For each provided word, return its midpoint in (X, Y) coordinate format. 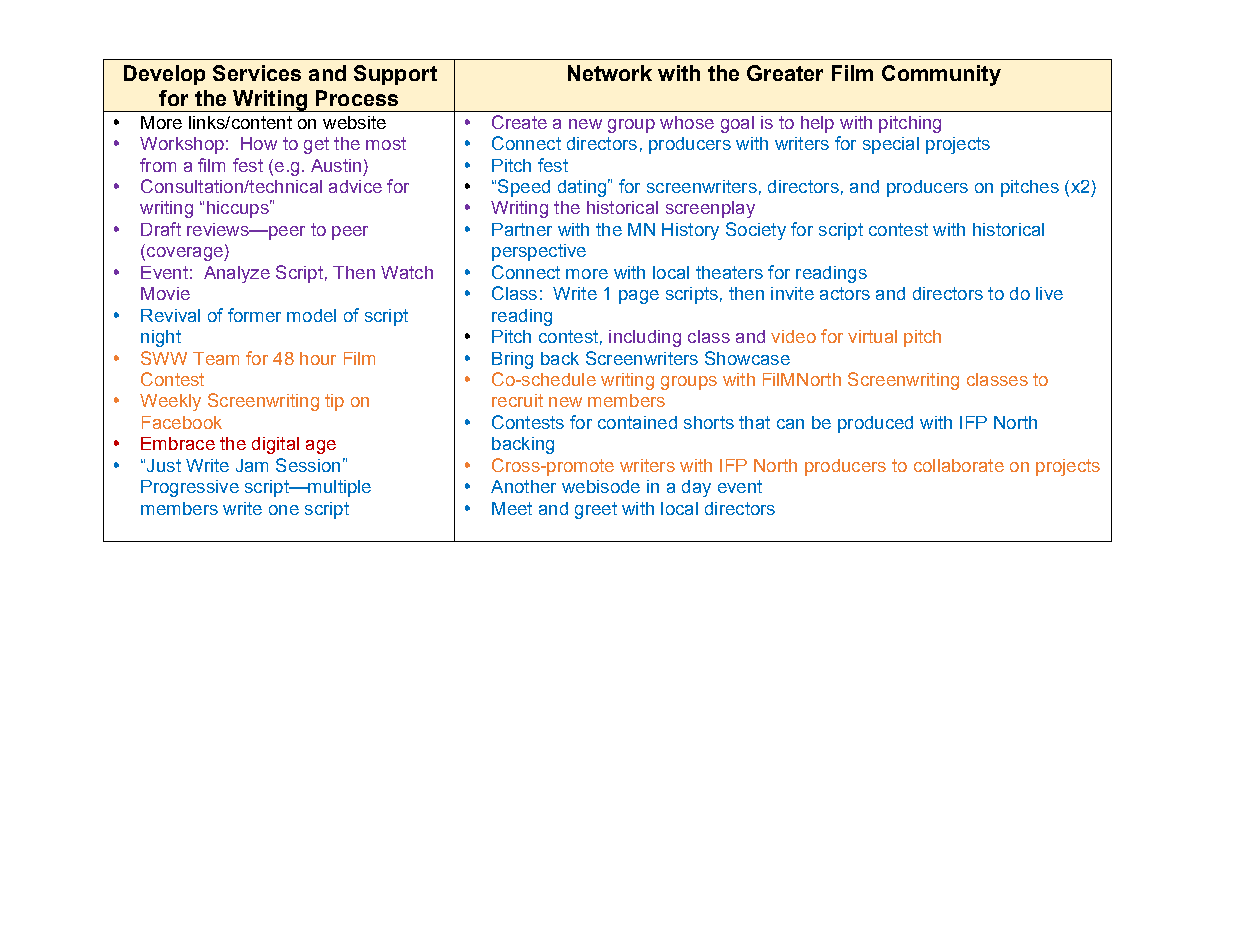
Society (756, 231)
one (284, 510)
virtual (872, 336)
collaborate (959, 465)
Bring (512, 360)
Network (610, 73)
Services (257, 73)
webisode (601, 486)
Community (941, 75)
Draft (161, 229)
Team (216, 358)
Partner (522, 229)
